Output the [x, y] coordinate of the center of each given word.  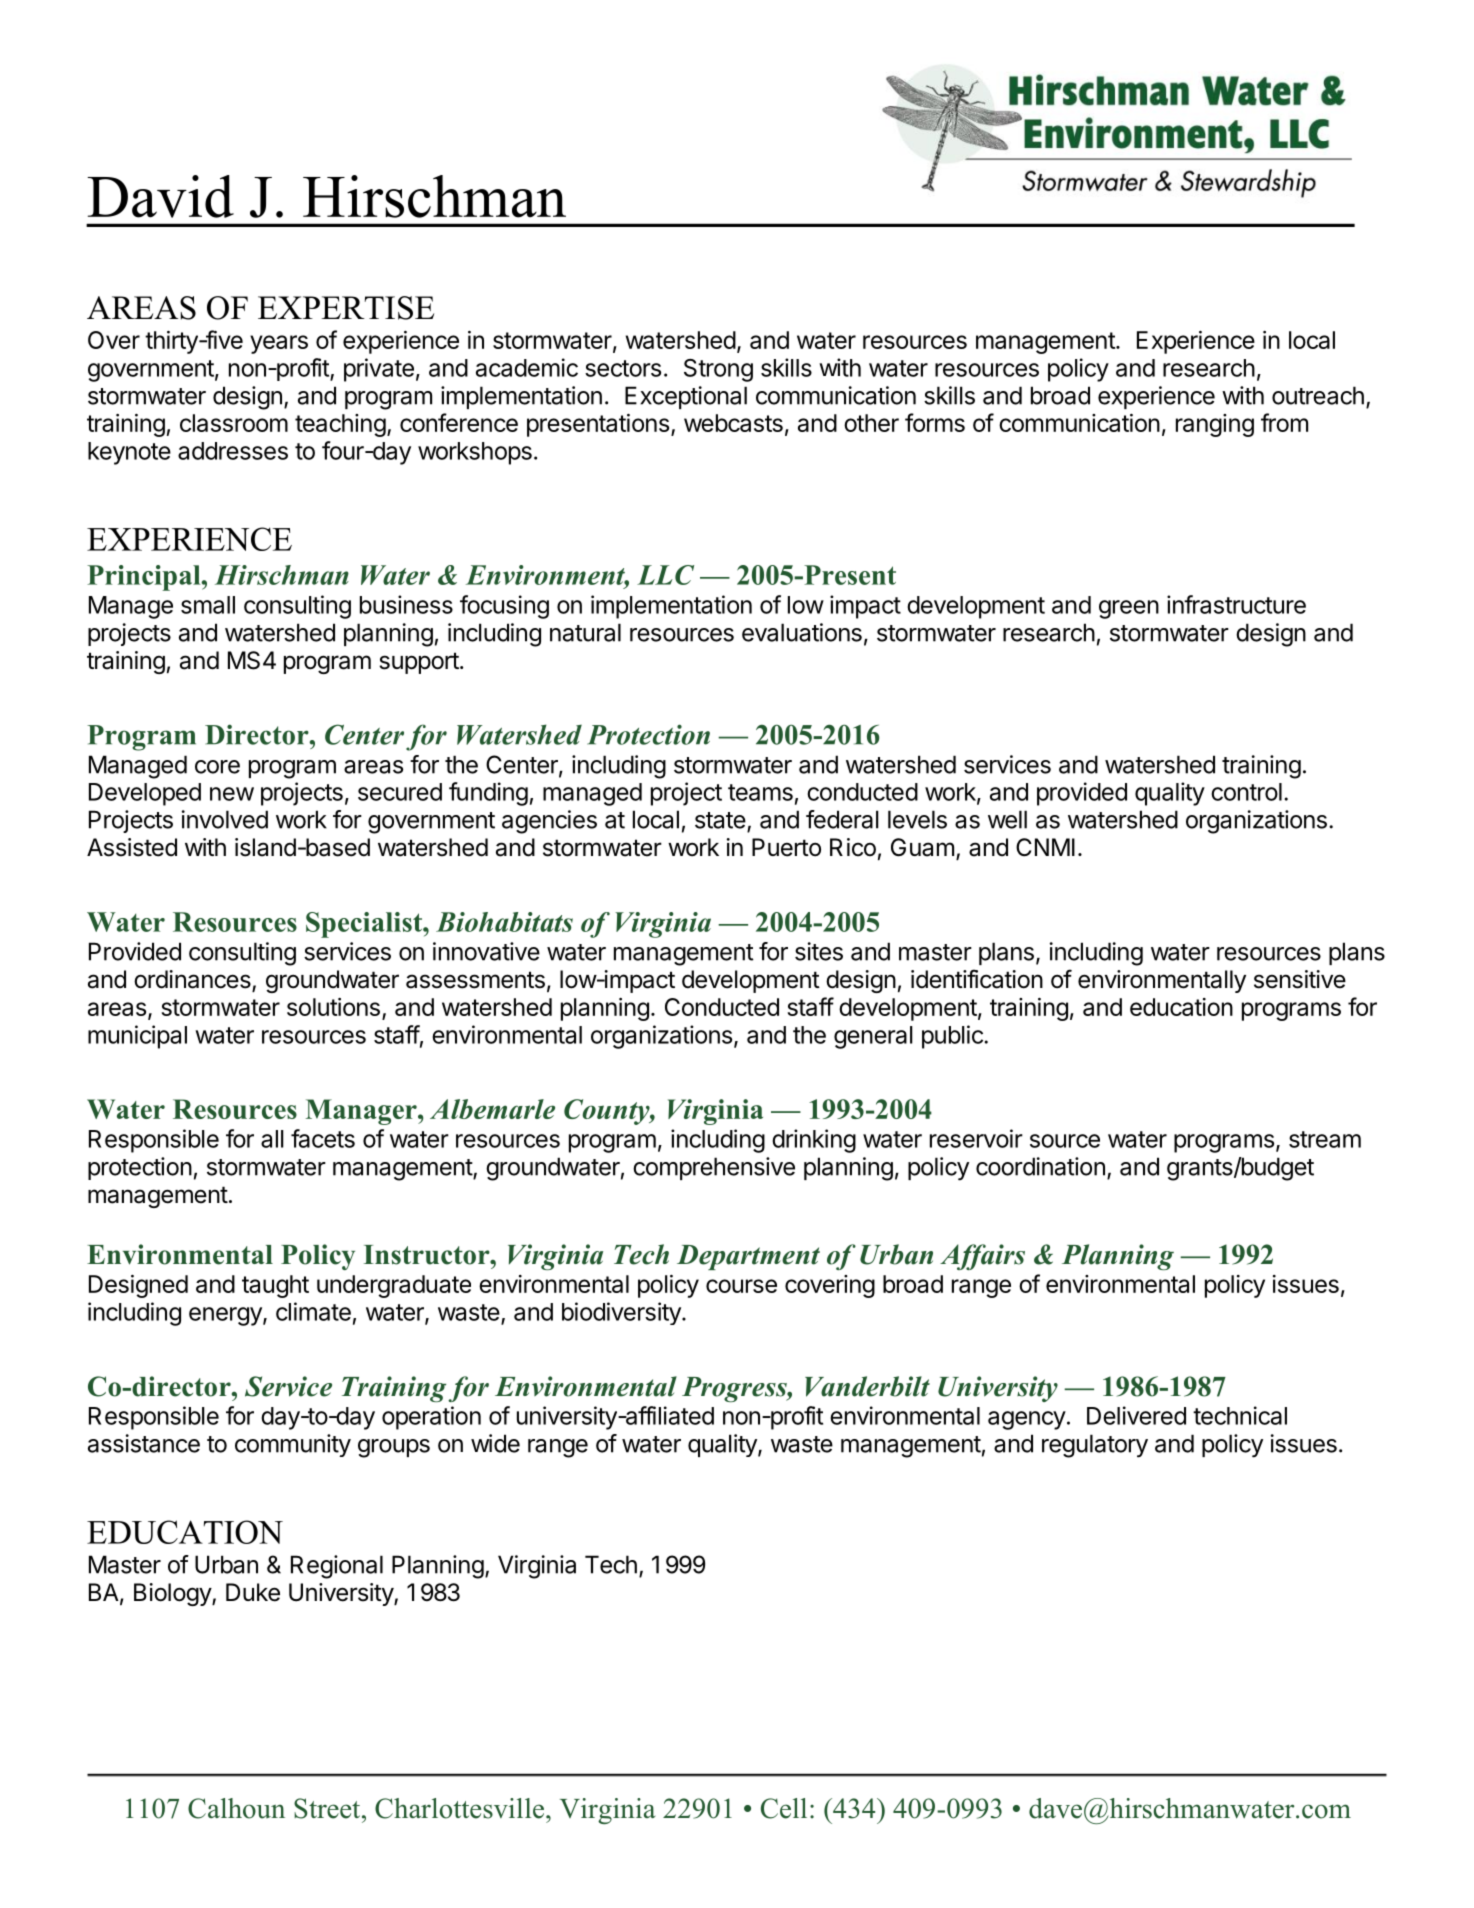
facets [323, 1138]
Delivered [1136, 1415]
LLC [665, 575]
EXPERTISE [346, 308]
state [720, 820]
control [1246, 792]
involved [225, 819]
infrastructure [1236, 604]
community [293, 1445]
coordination [1040, 1166]
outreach [1318, 395]
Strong [718, 370]
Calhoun [236, 1808]
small [208, 605]
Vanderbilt [867, 1386]
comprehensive [714, 1168]
